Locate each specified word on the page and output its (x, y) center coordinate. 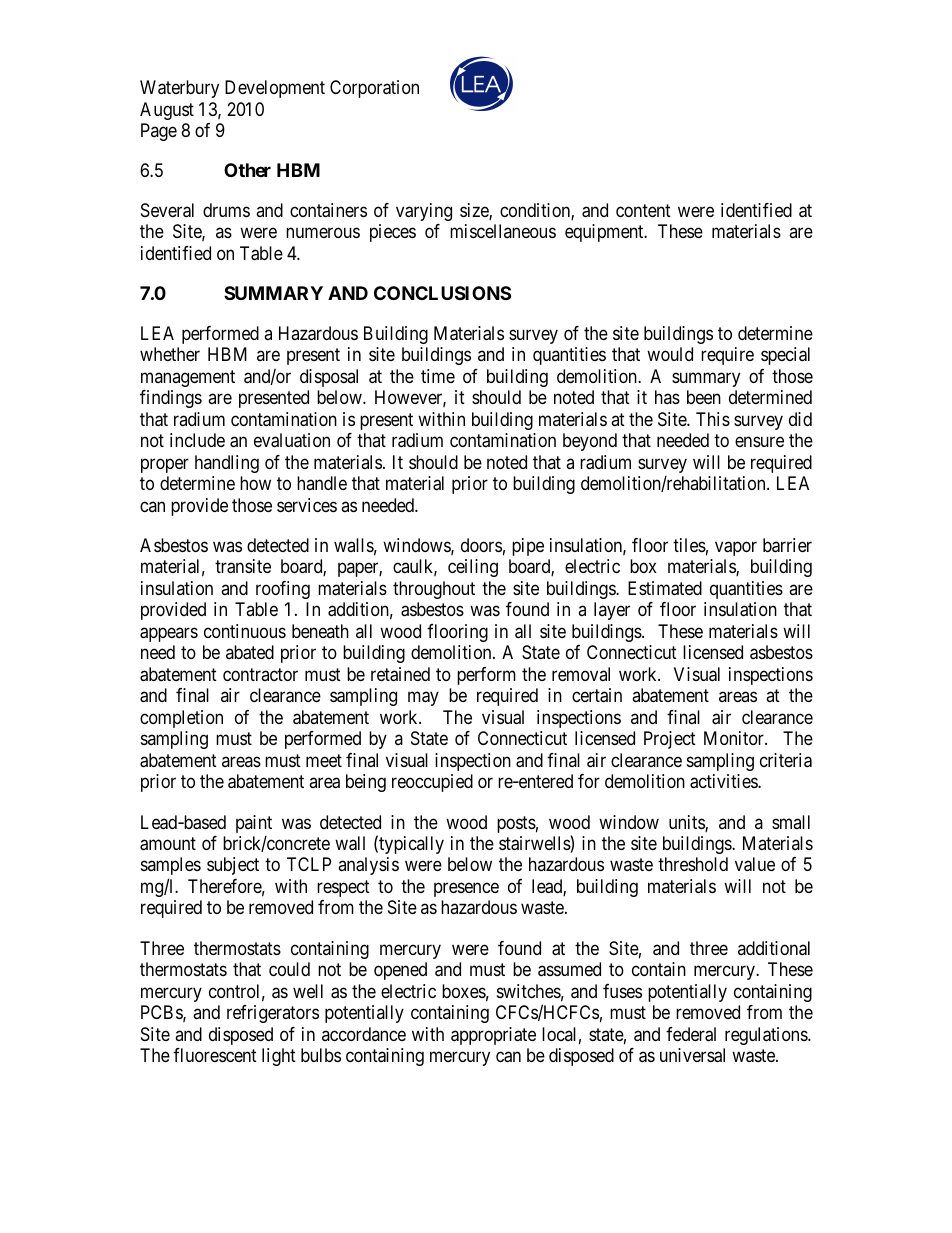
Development (275, 89)
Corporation (374, 89)
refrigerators (273, 1014)
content (643, 210)
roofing (283, 590)
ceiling (473, 568)
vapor (736, 548)
